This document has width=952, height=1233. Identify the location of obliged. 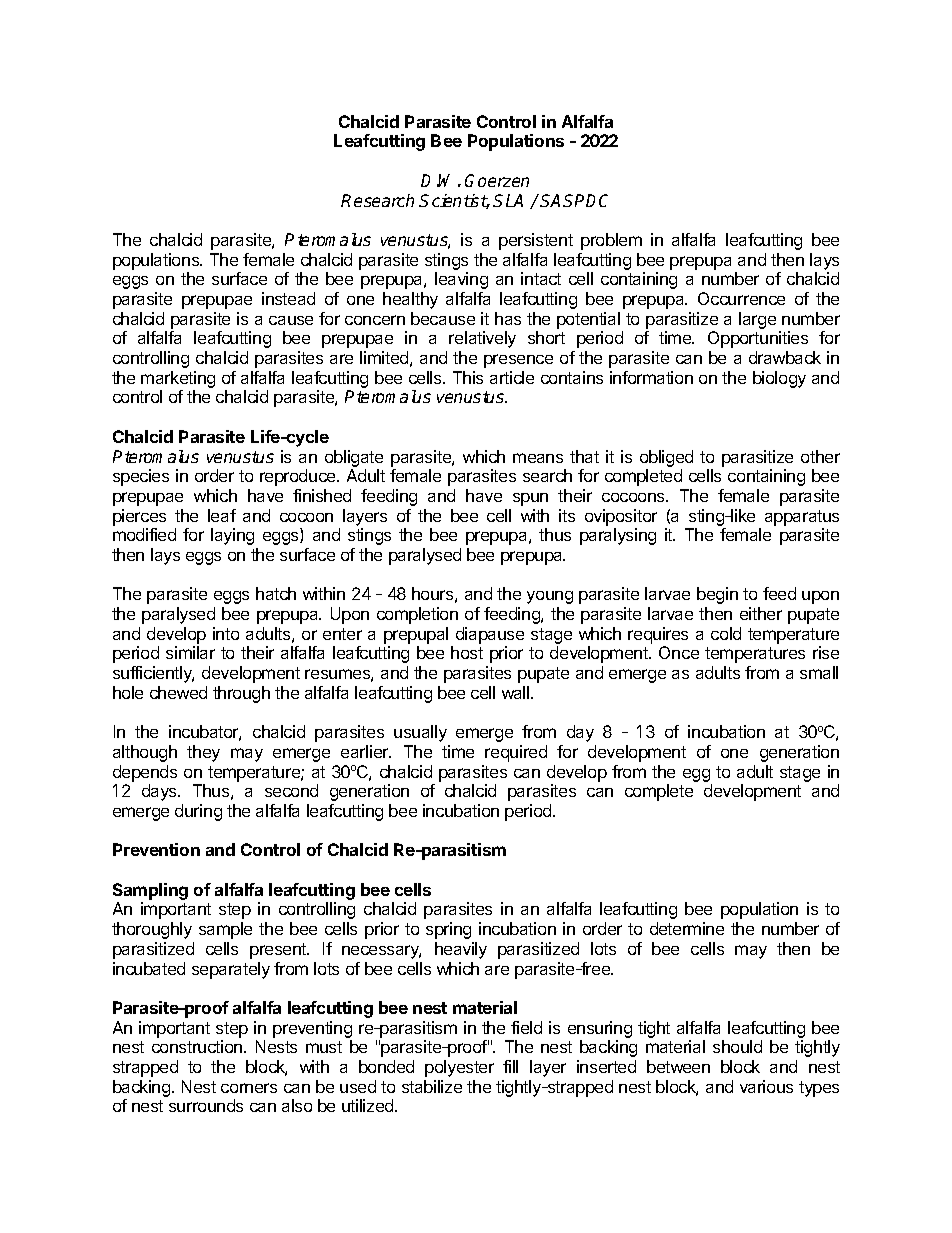
(666, 458).
